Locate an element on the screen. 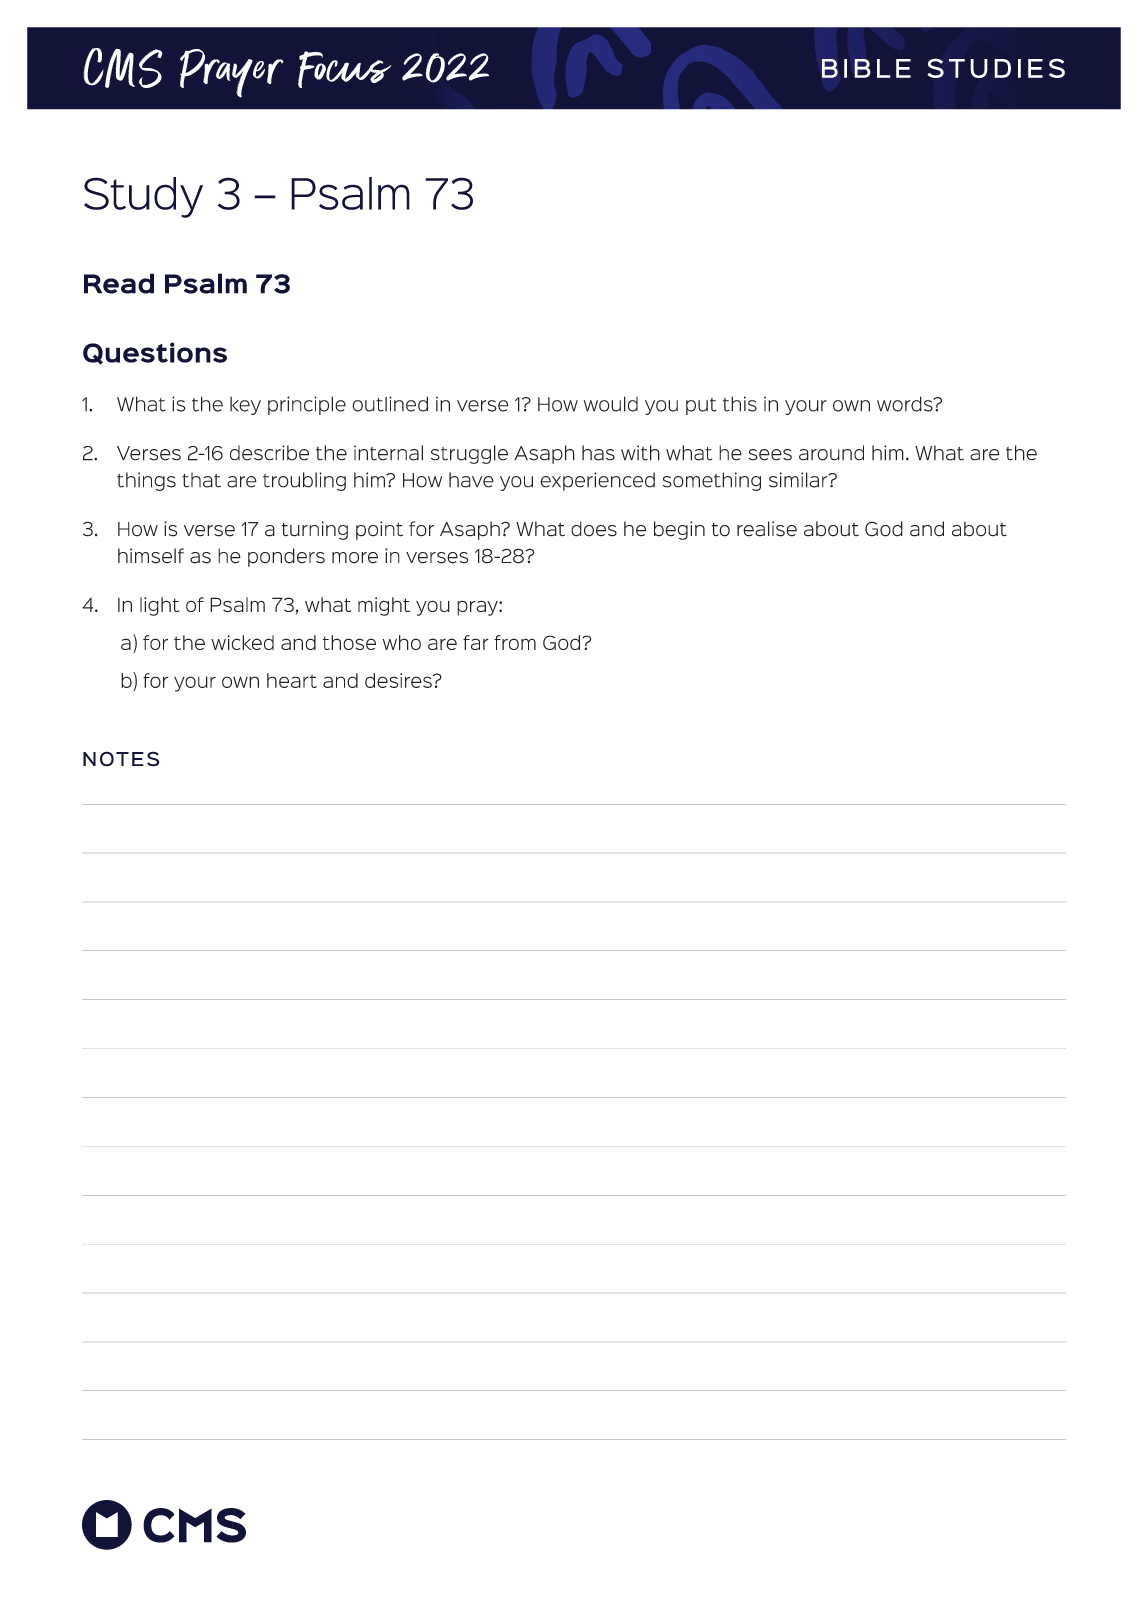  around is located at coordinates (831, 453).
